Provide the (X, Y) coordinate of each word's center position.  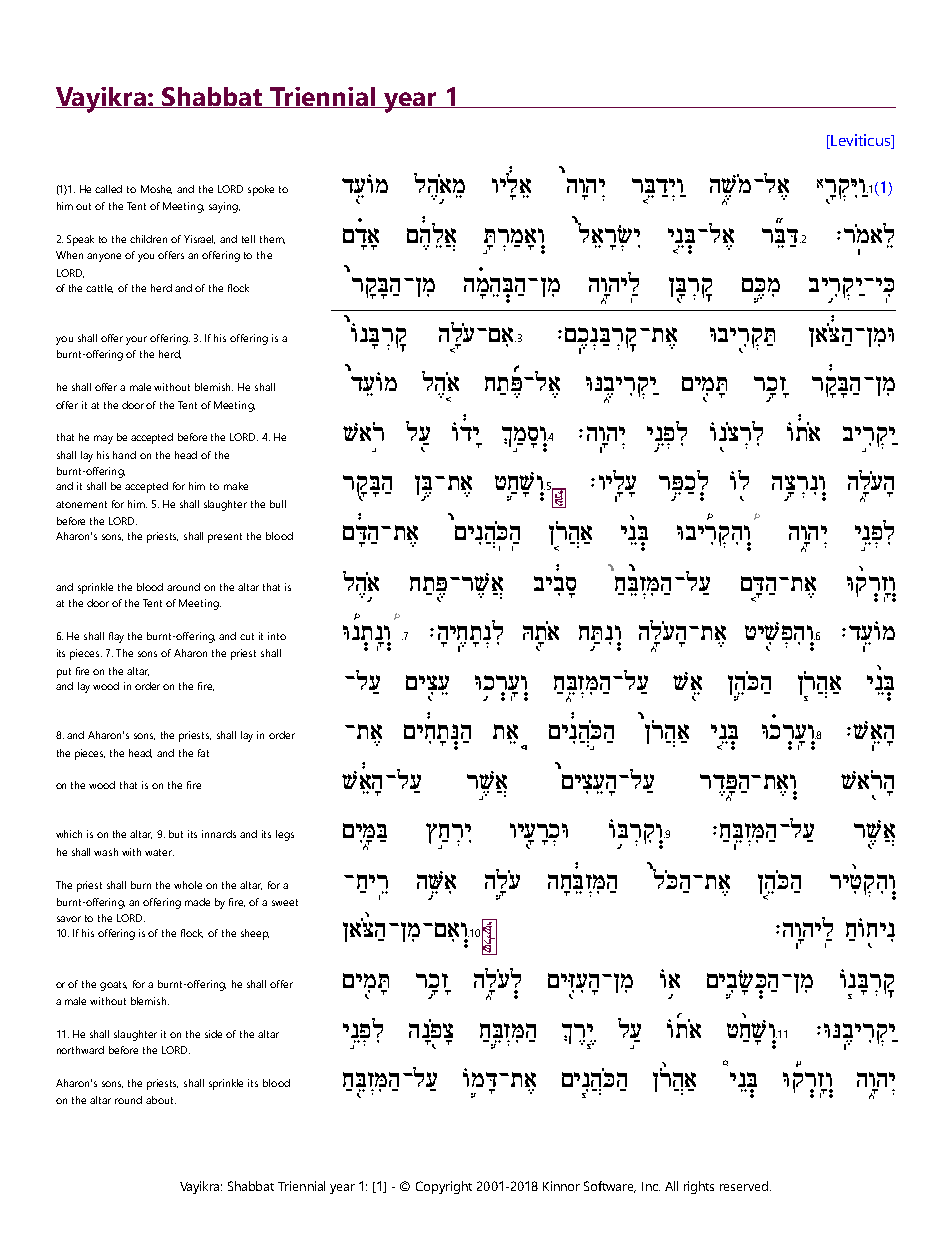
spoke (261, 190)
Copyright (444, 1187)
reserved (744, 1186)
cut (247, 636)
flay (116, 637)
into (277, 636)
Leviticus (861, 141)
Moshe (156, 189)
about (161, 1100)
